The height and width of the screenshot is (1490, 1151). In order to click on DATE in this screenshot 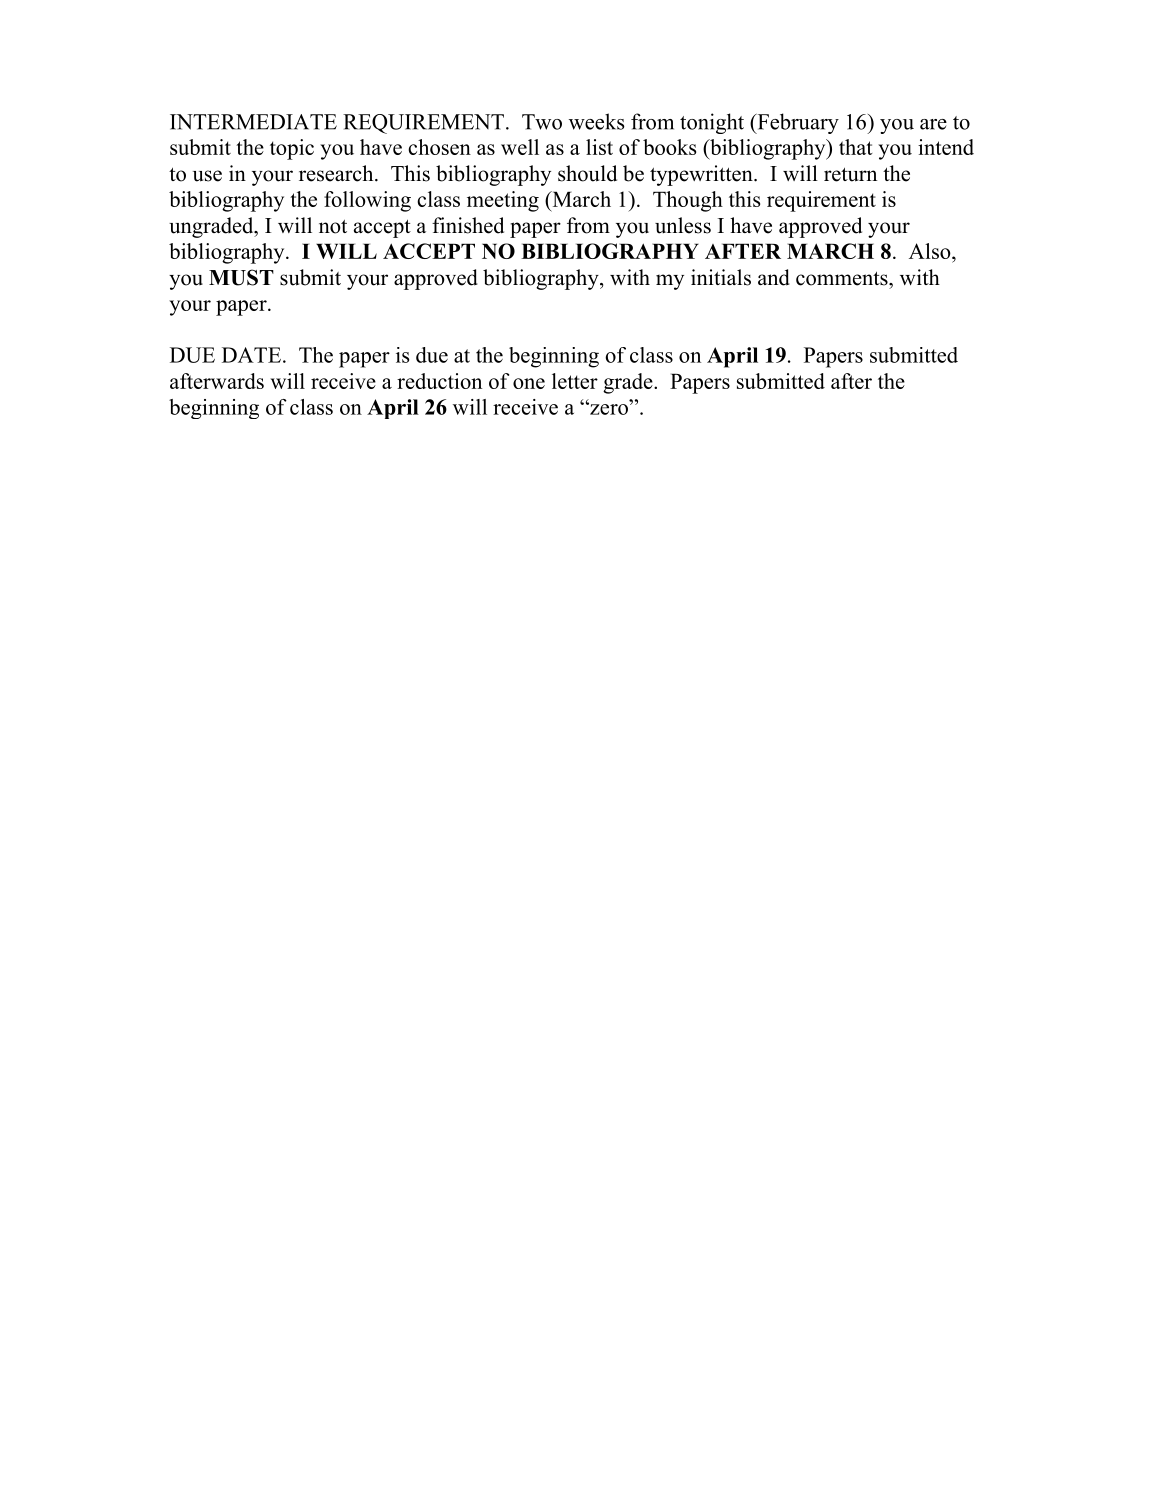, I will do `click(251, 355)`.
